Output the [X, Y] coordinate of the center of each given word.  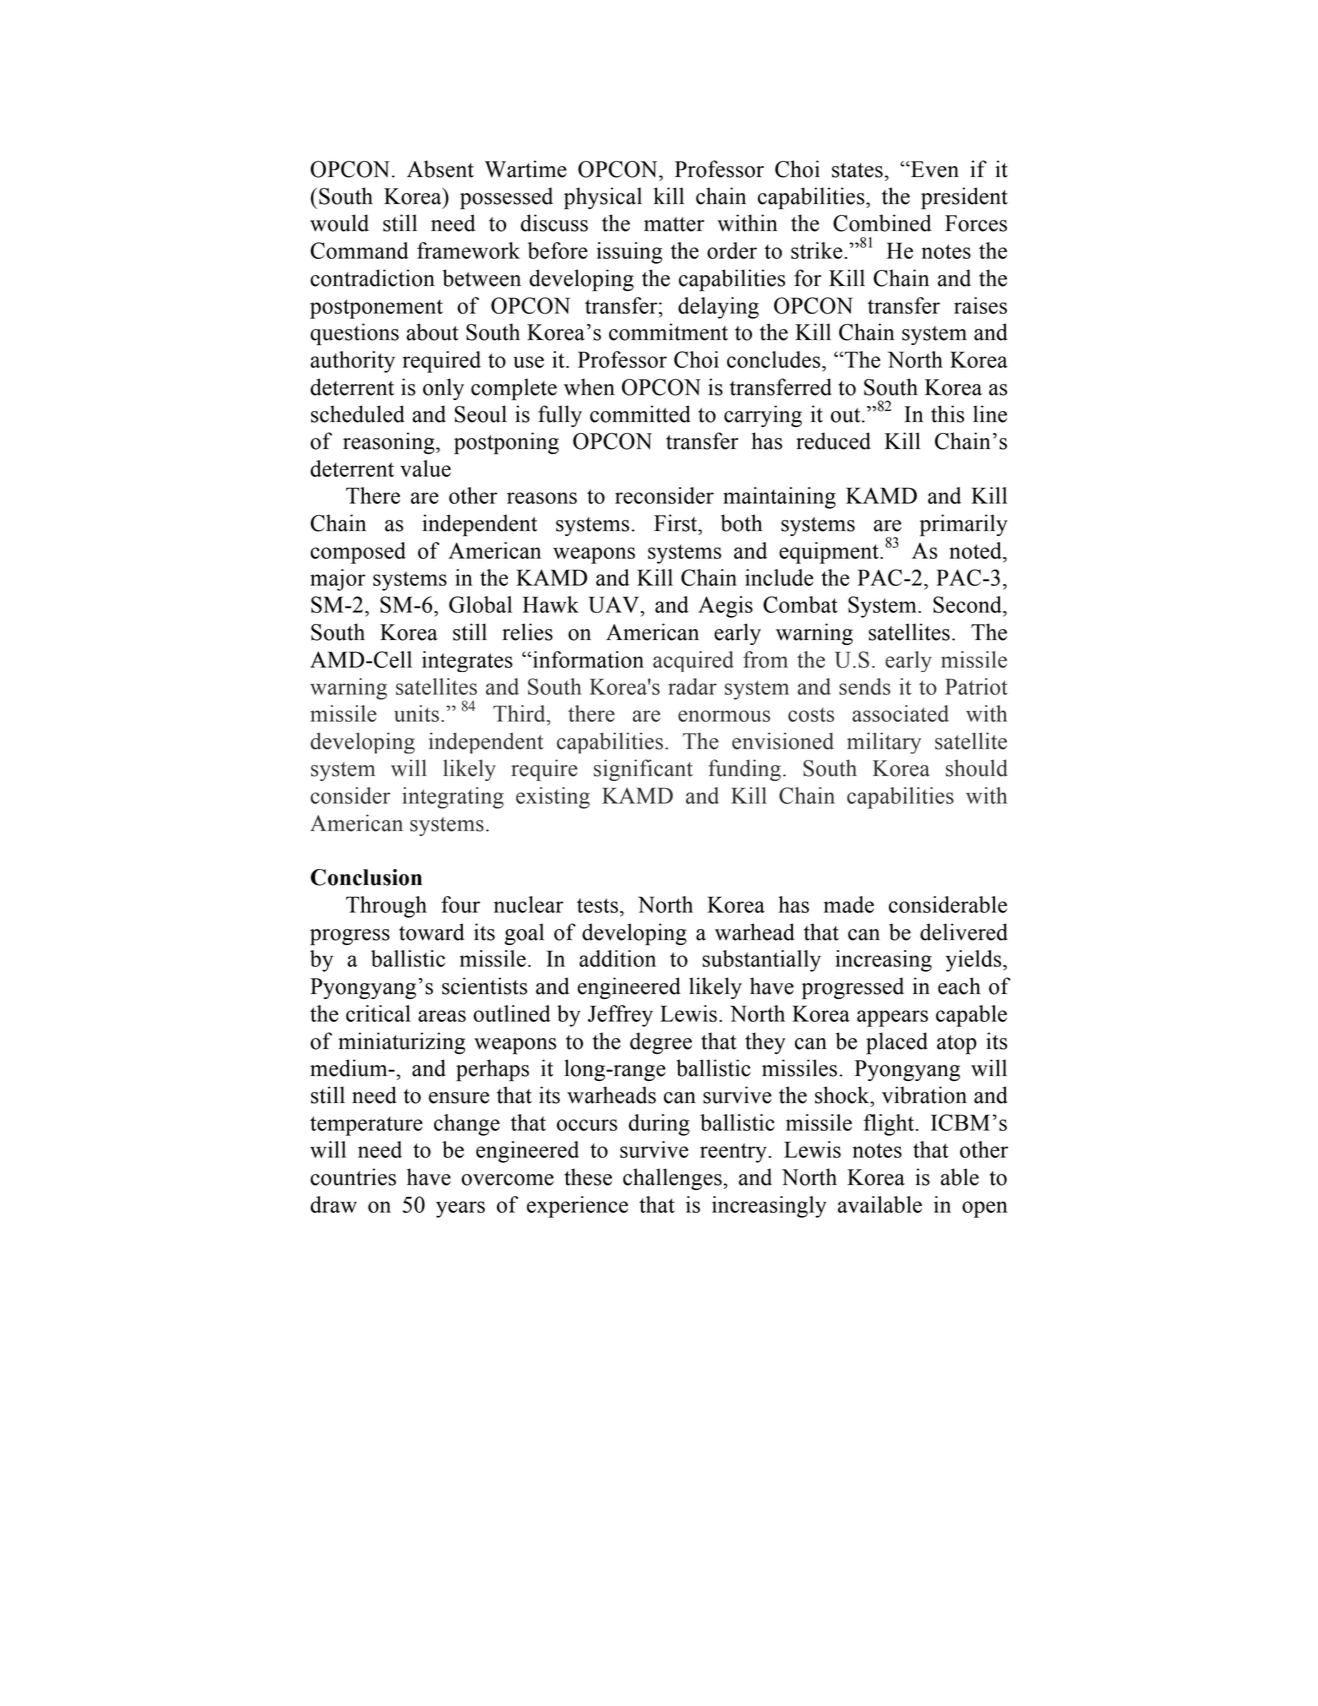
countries [353, 1177]
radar [692, 686]
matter [674, 224]
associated [900, 713]
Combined [882, 223]
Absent [440, 169]
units [416, 713]
